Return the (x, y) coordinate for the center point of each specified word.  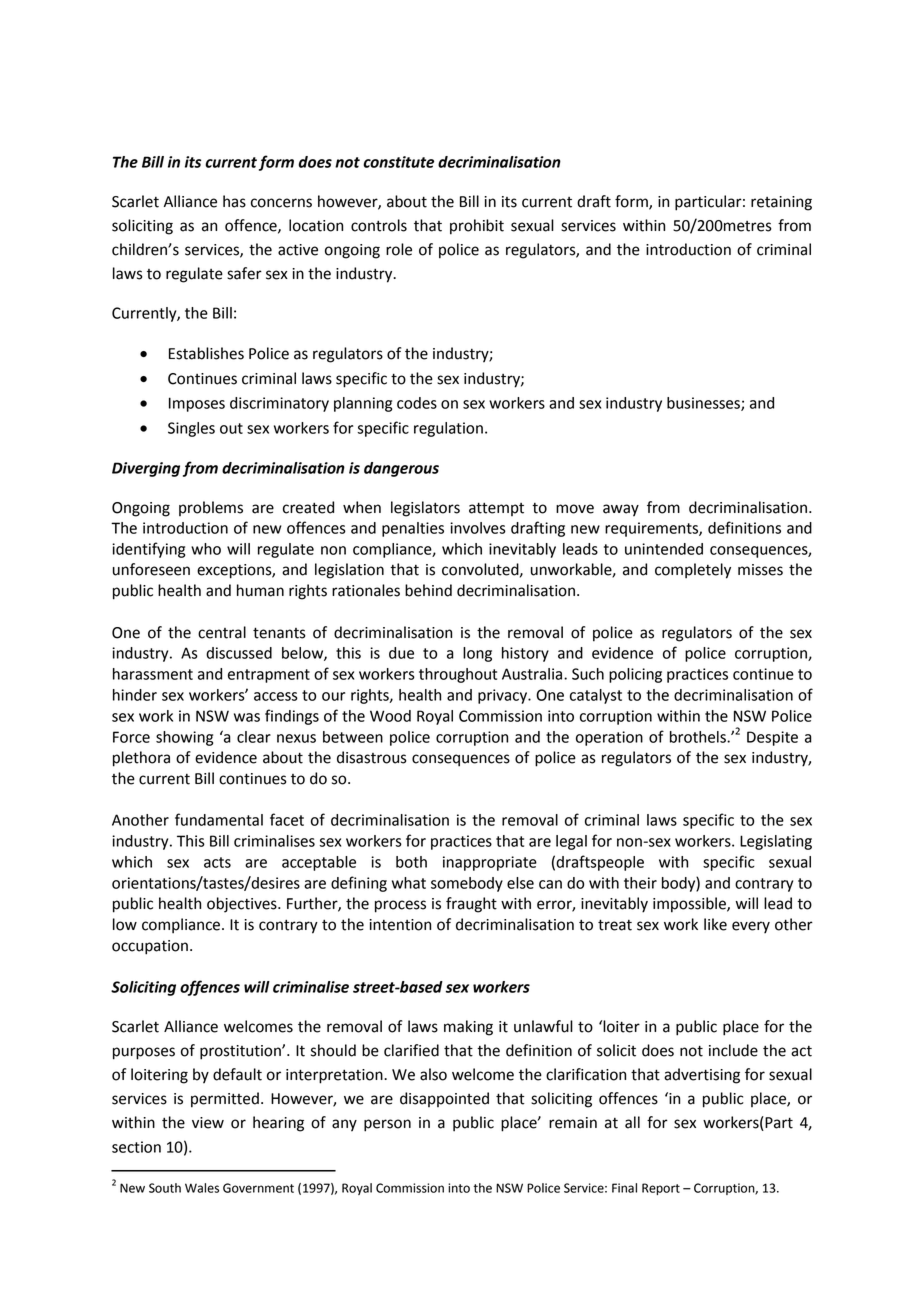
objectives (243, 905)
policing (635, 675)
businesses (704, 404)
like (715, 924)
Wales (202, 1188)
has (234, 201)
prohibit (477, 227)
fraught (471, 905)
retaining (781, 203)
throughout (458, 675)
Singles (191, 429)
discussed (239, 653)
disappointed (444, 1099)
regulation (448, 429)
